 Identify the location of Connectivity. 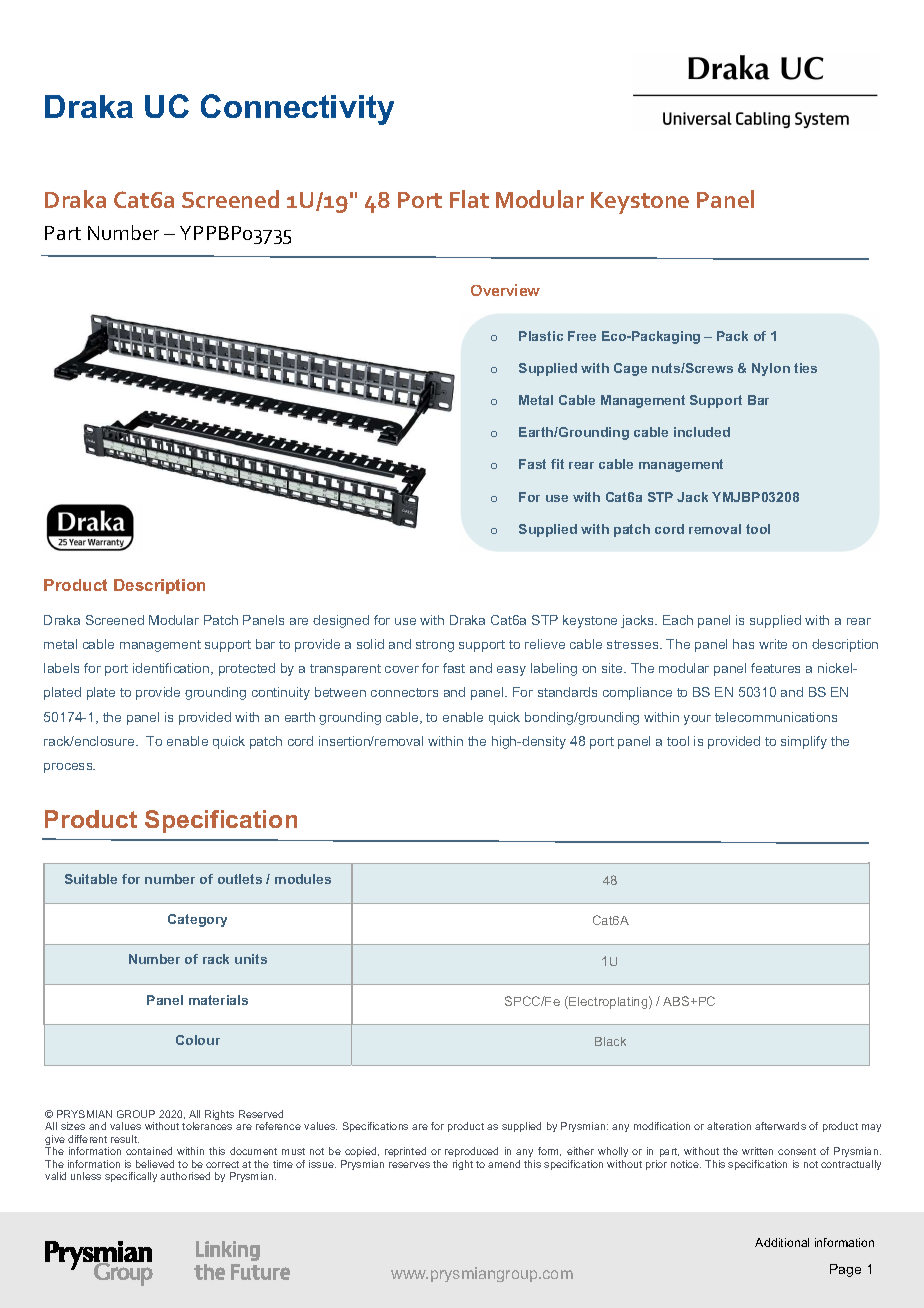
(297, 109).
